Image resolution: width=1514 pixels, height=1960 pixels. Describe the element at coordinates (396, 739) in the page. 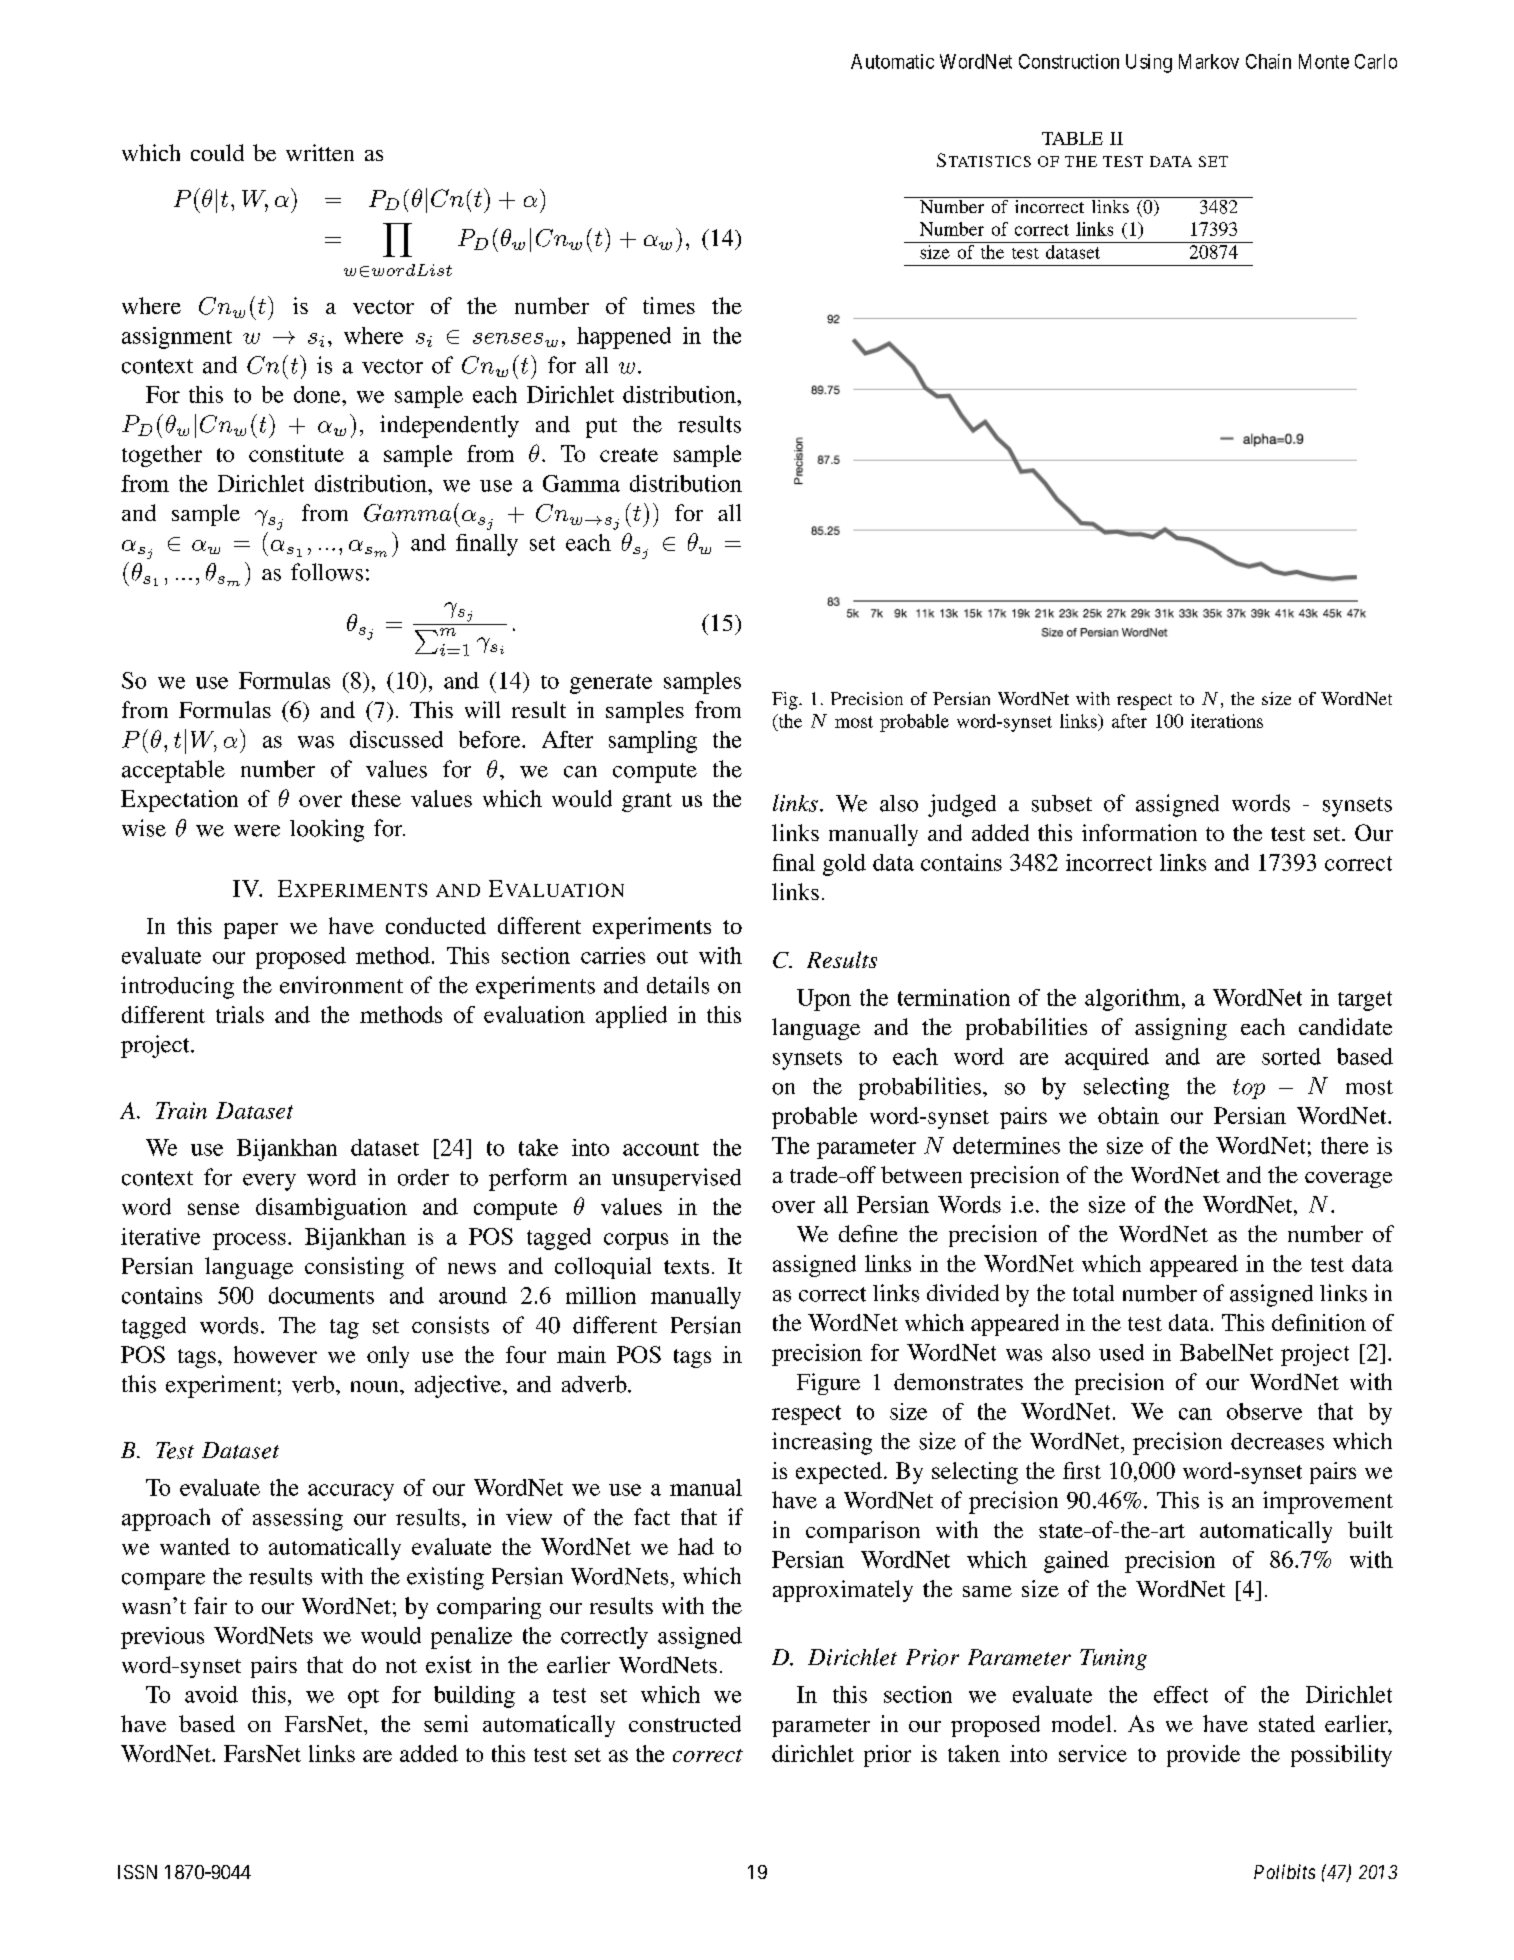

I see `discussed` at that location.
